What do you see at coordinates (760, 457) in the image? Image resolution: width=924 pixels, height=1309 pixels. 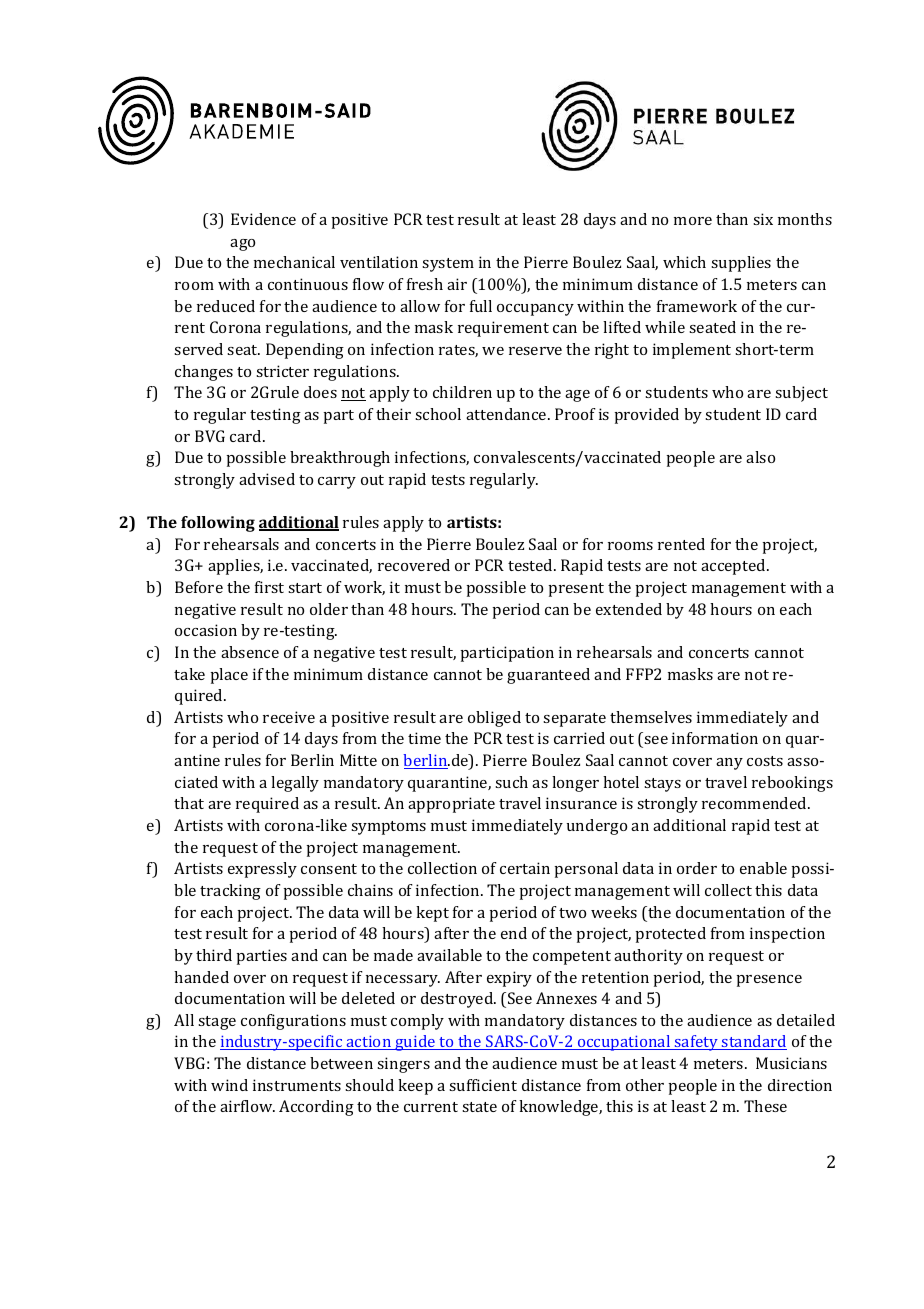 I see `also` at bounding box center [760, 457].
